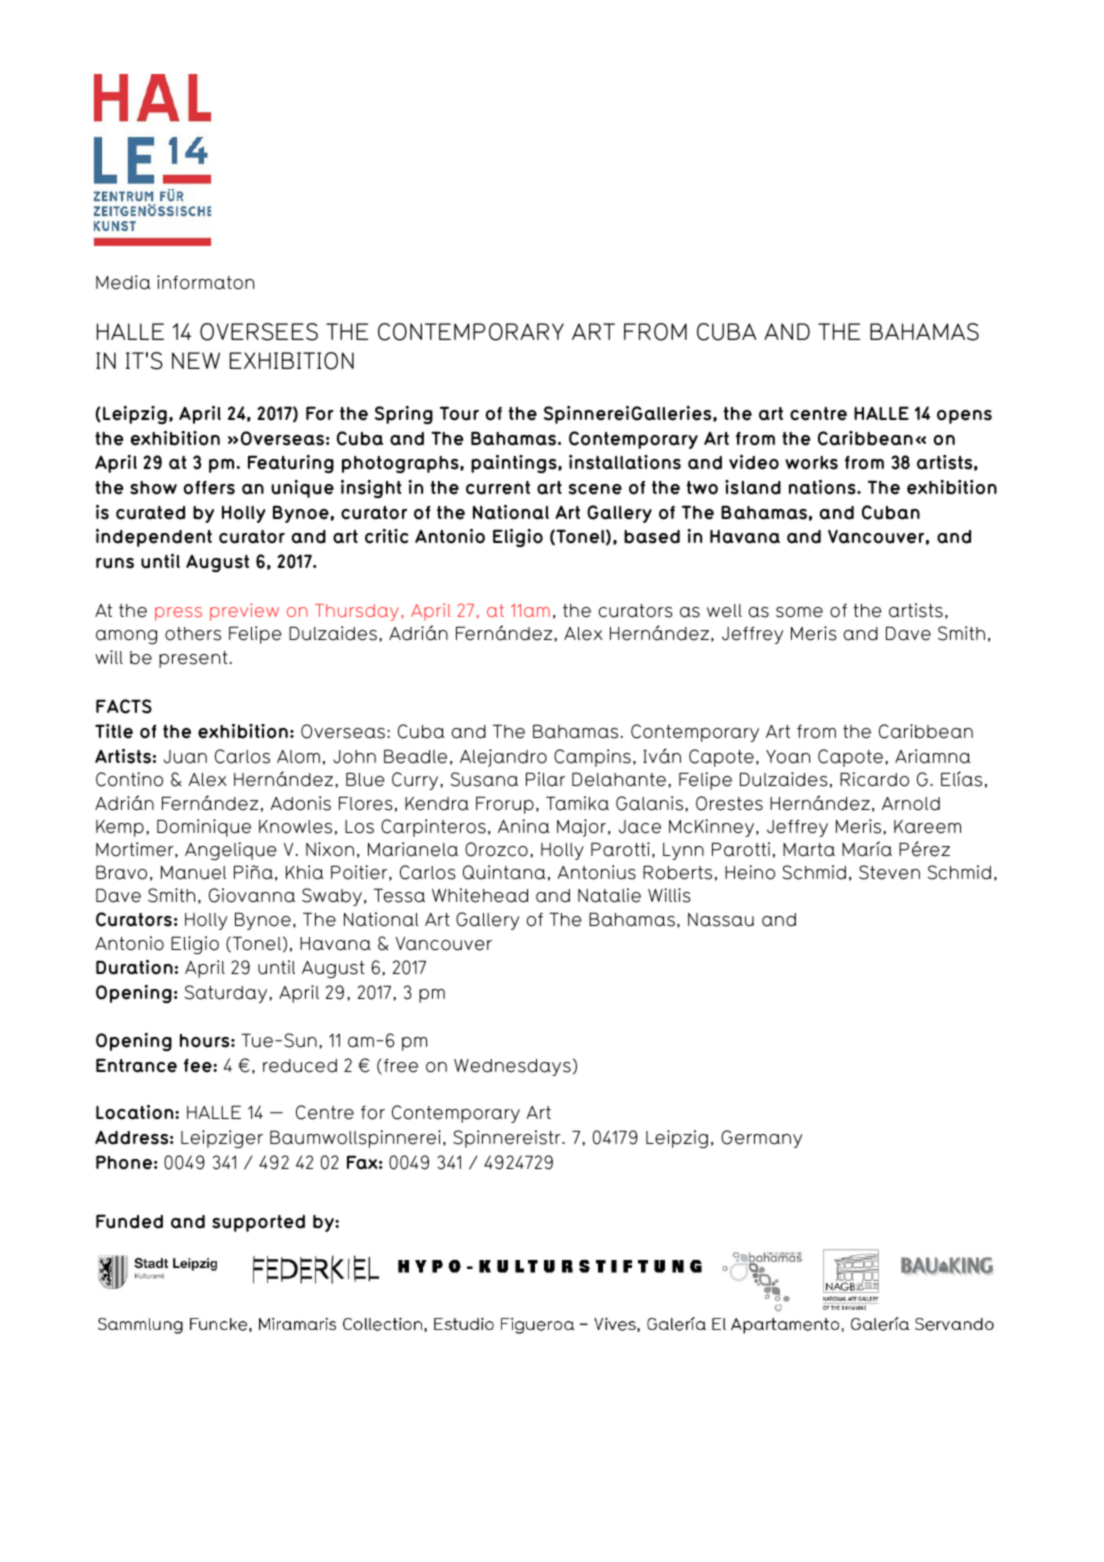 Image resolution: width=1104 pixels, height=1562 pixels. What do you see at coordinates (259, 332) in the document?
I see `OVERSEES` at bounding box center [259, 332].
